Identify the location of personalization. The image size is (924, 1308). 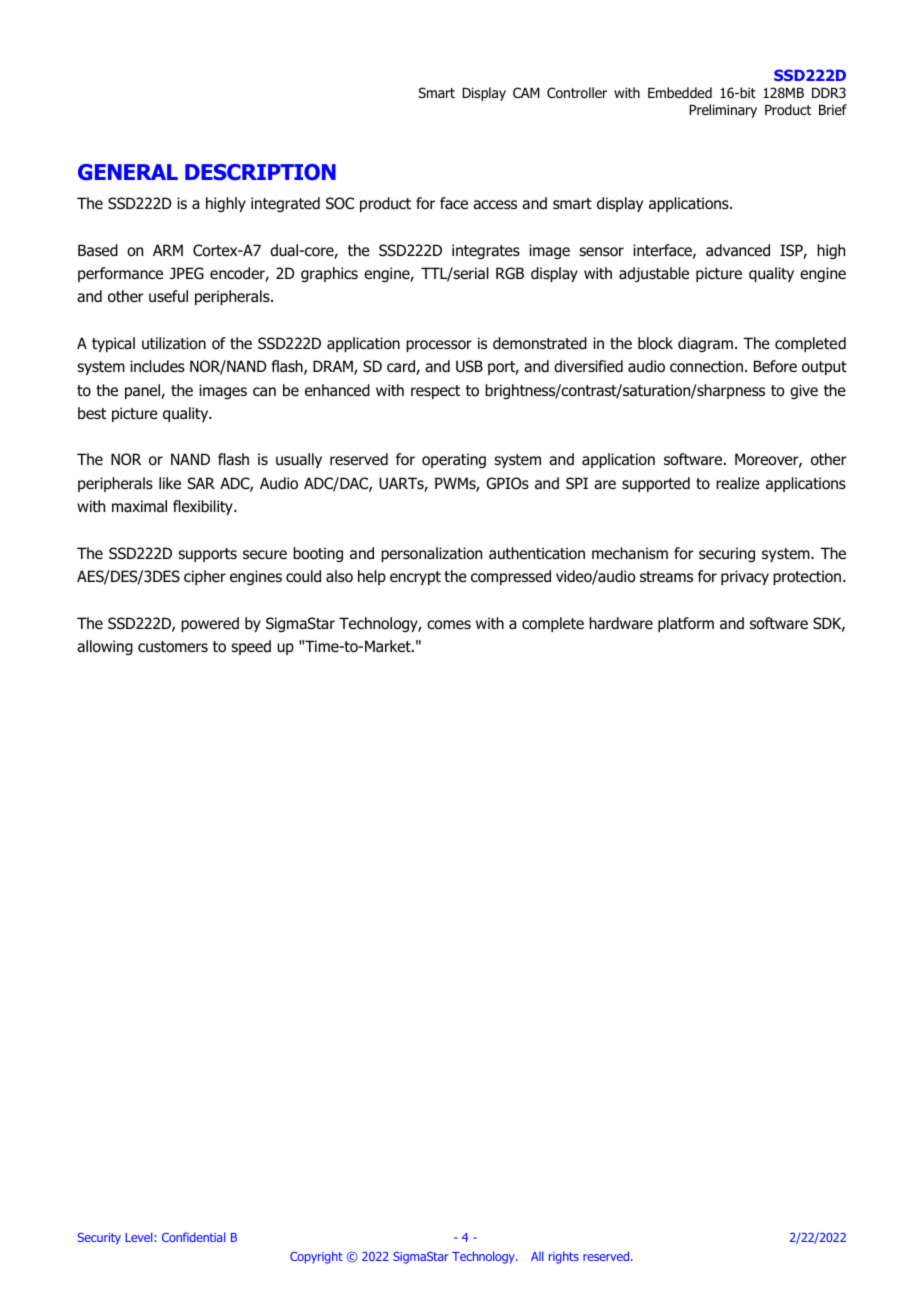
(431, 554).
